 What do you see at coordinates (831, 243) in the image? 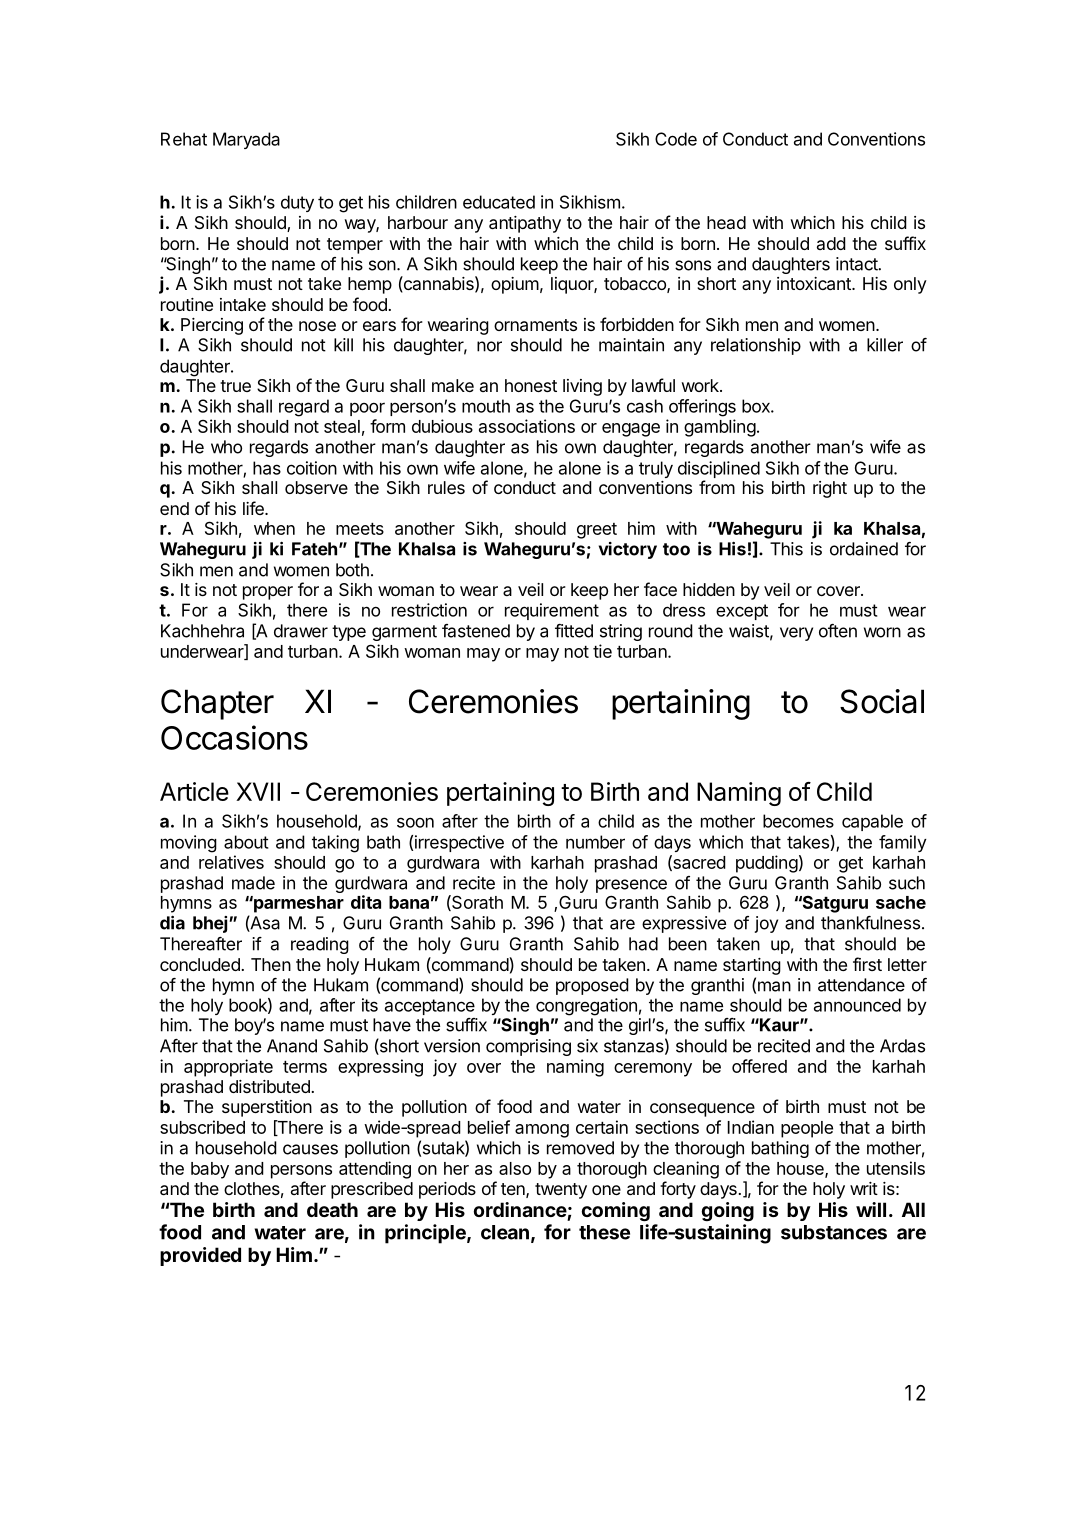
I see `add` at bounding box center [831, 243].
